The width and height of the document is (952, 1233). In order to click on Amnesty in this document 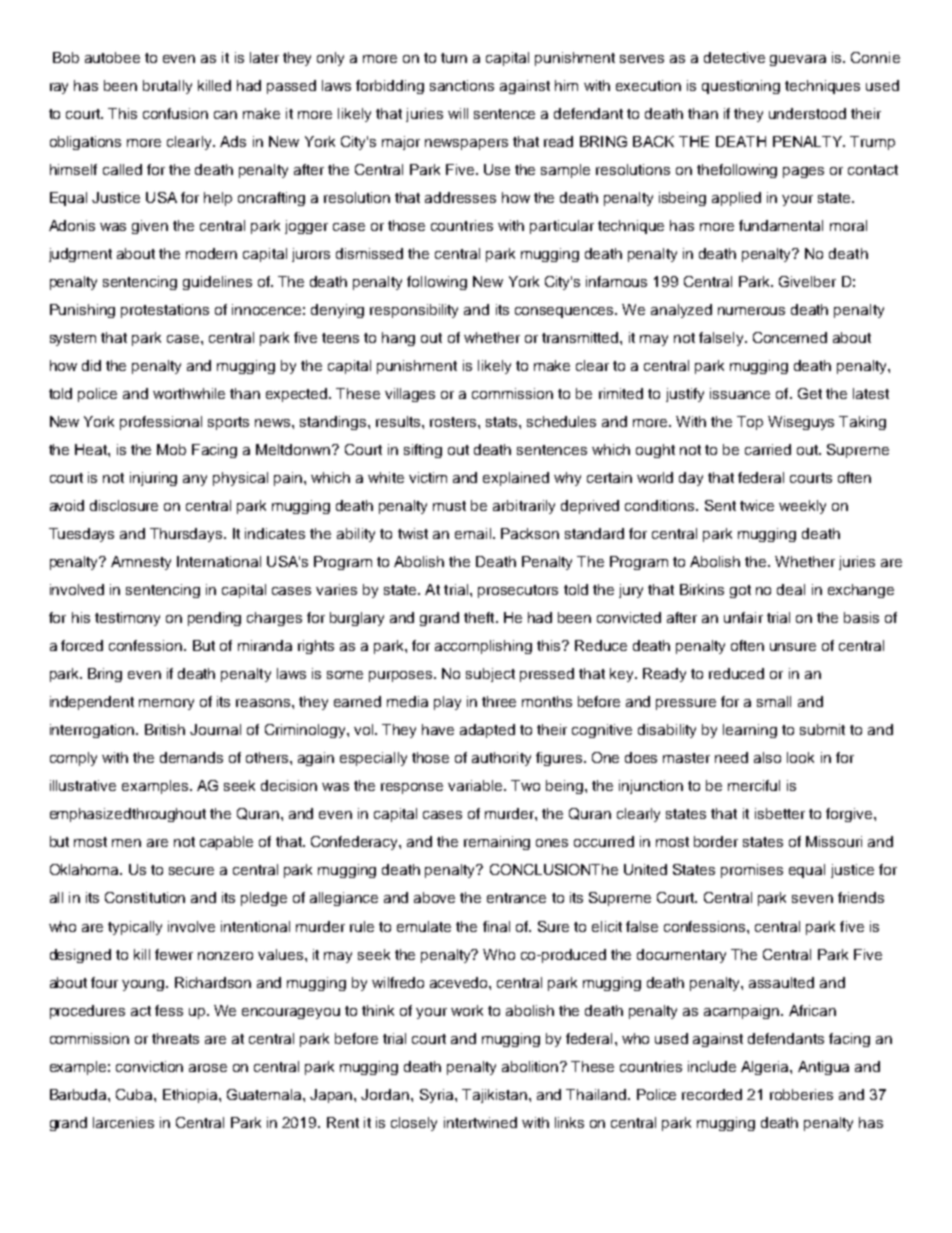, I will do `click(141, 563)`.
